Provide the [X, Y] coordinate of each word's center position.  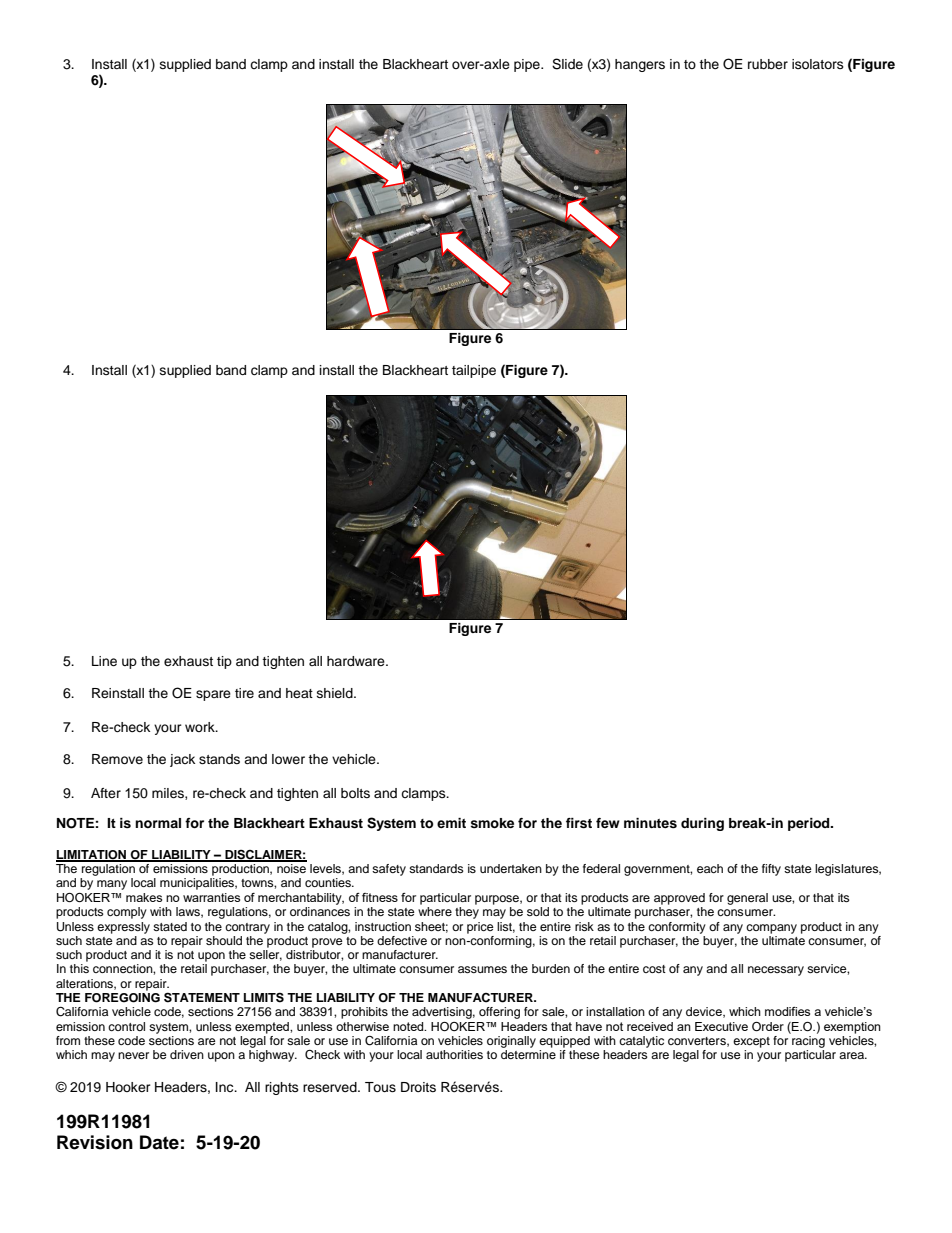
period [810, 824]
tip [224, 662]
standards [436, 868]
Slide [567, 64]
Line [104, 661]
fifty [771, 870]
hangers [640, 65]
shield [336, 693]
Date [159, 1142]
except [751, 1042]
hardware [357, 661]
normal [158, 823]
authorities [454, 1054]
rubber [768, 64]
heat [299, 693]
